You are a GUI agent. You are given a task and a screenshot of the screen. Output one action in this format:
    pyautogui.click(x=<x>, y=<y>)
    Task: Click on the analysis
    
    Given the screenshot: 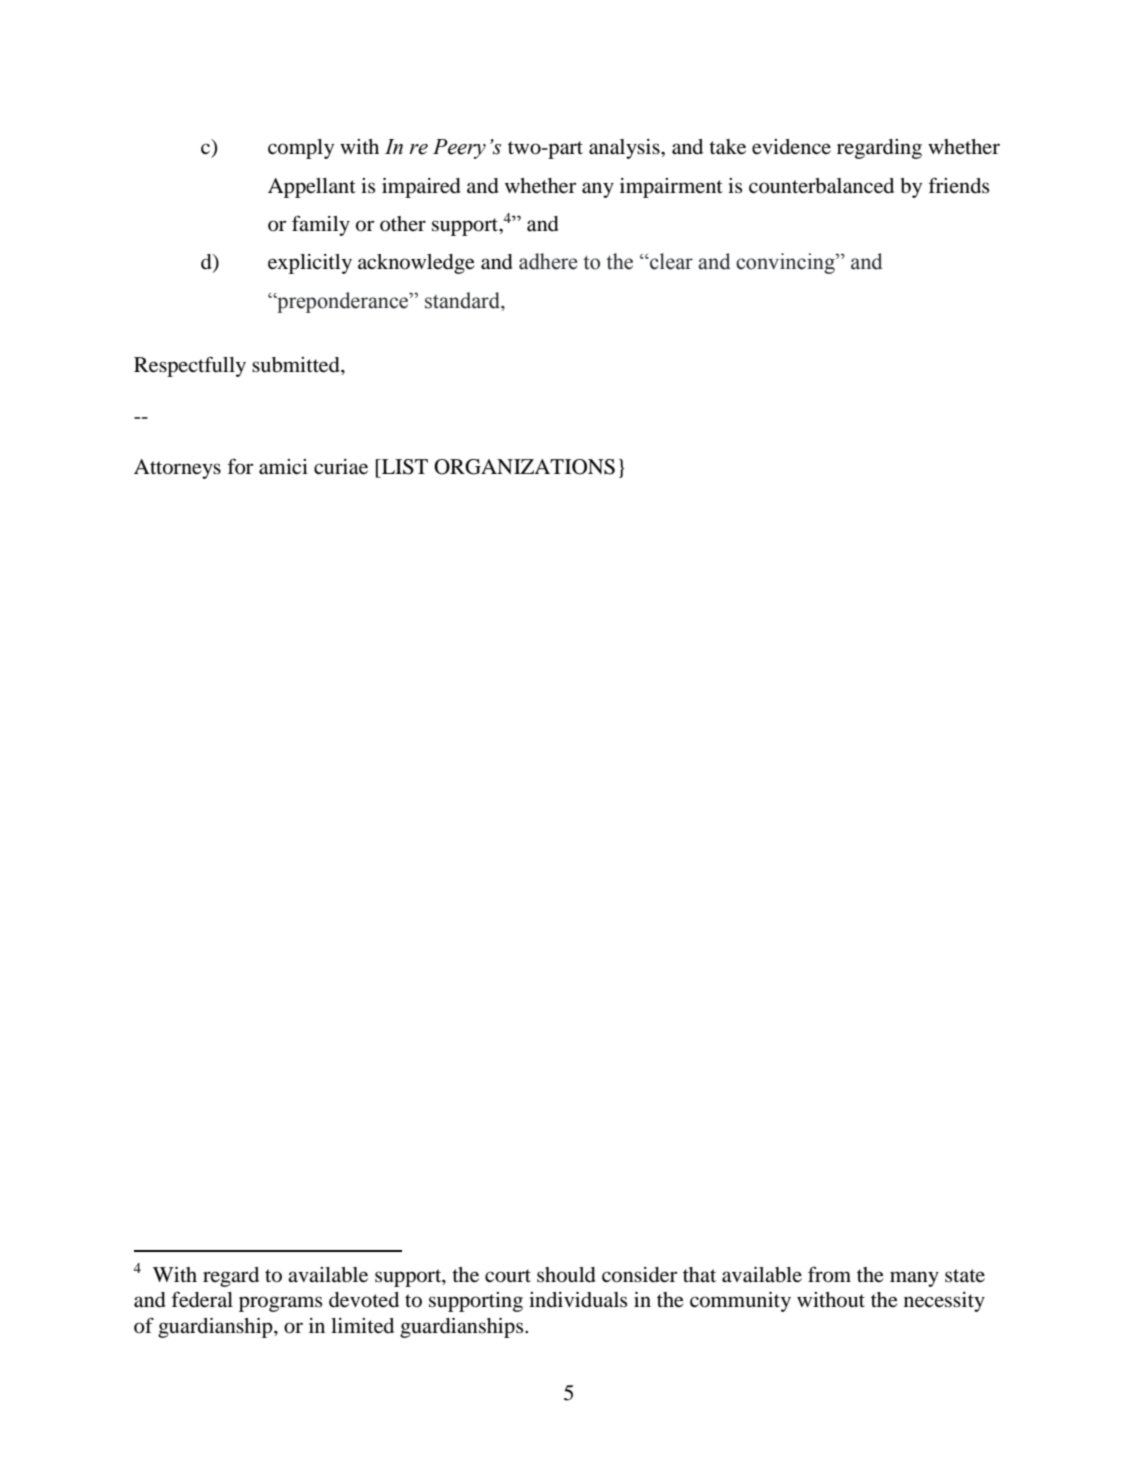 What is the action you would take?
    pyautogui.click(x=625, y=149)
